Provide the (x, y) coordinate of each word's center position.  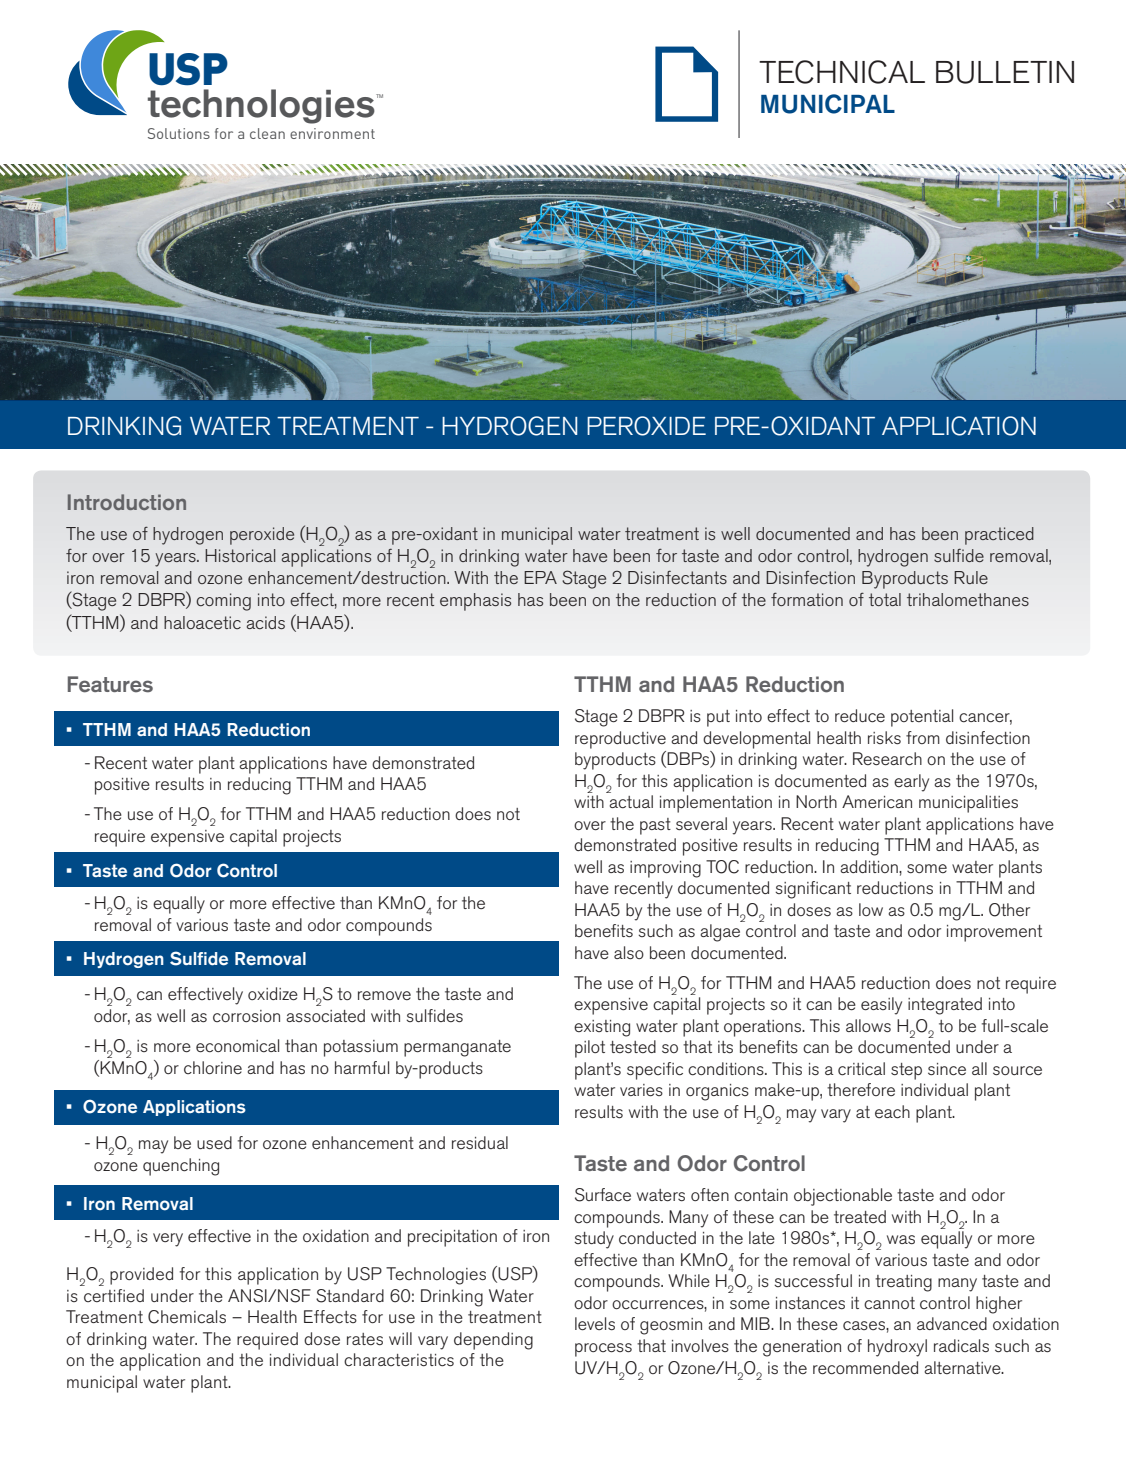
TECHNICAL (842, 72)
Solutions (179, 133)
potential (922, 718)
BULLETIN (1005, 72)
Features (110, 684)
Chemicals (187, 1317)
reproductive (620, 740)
